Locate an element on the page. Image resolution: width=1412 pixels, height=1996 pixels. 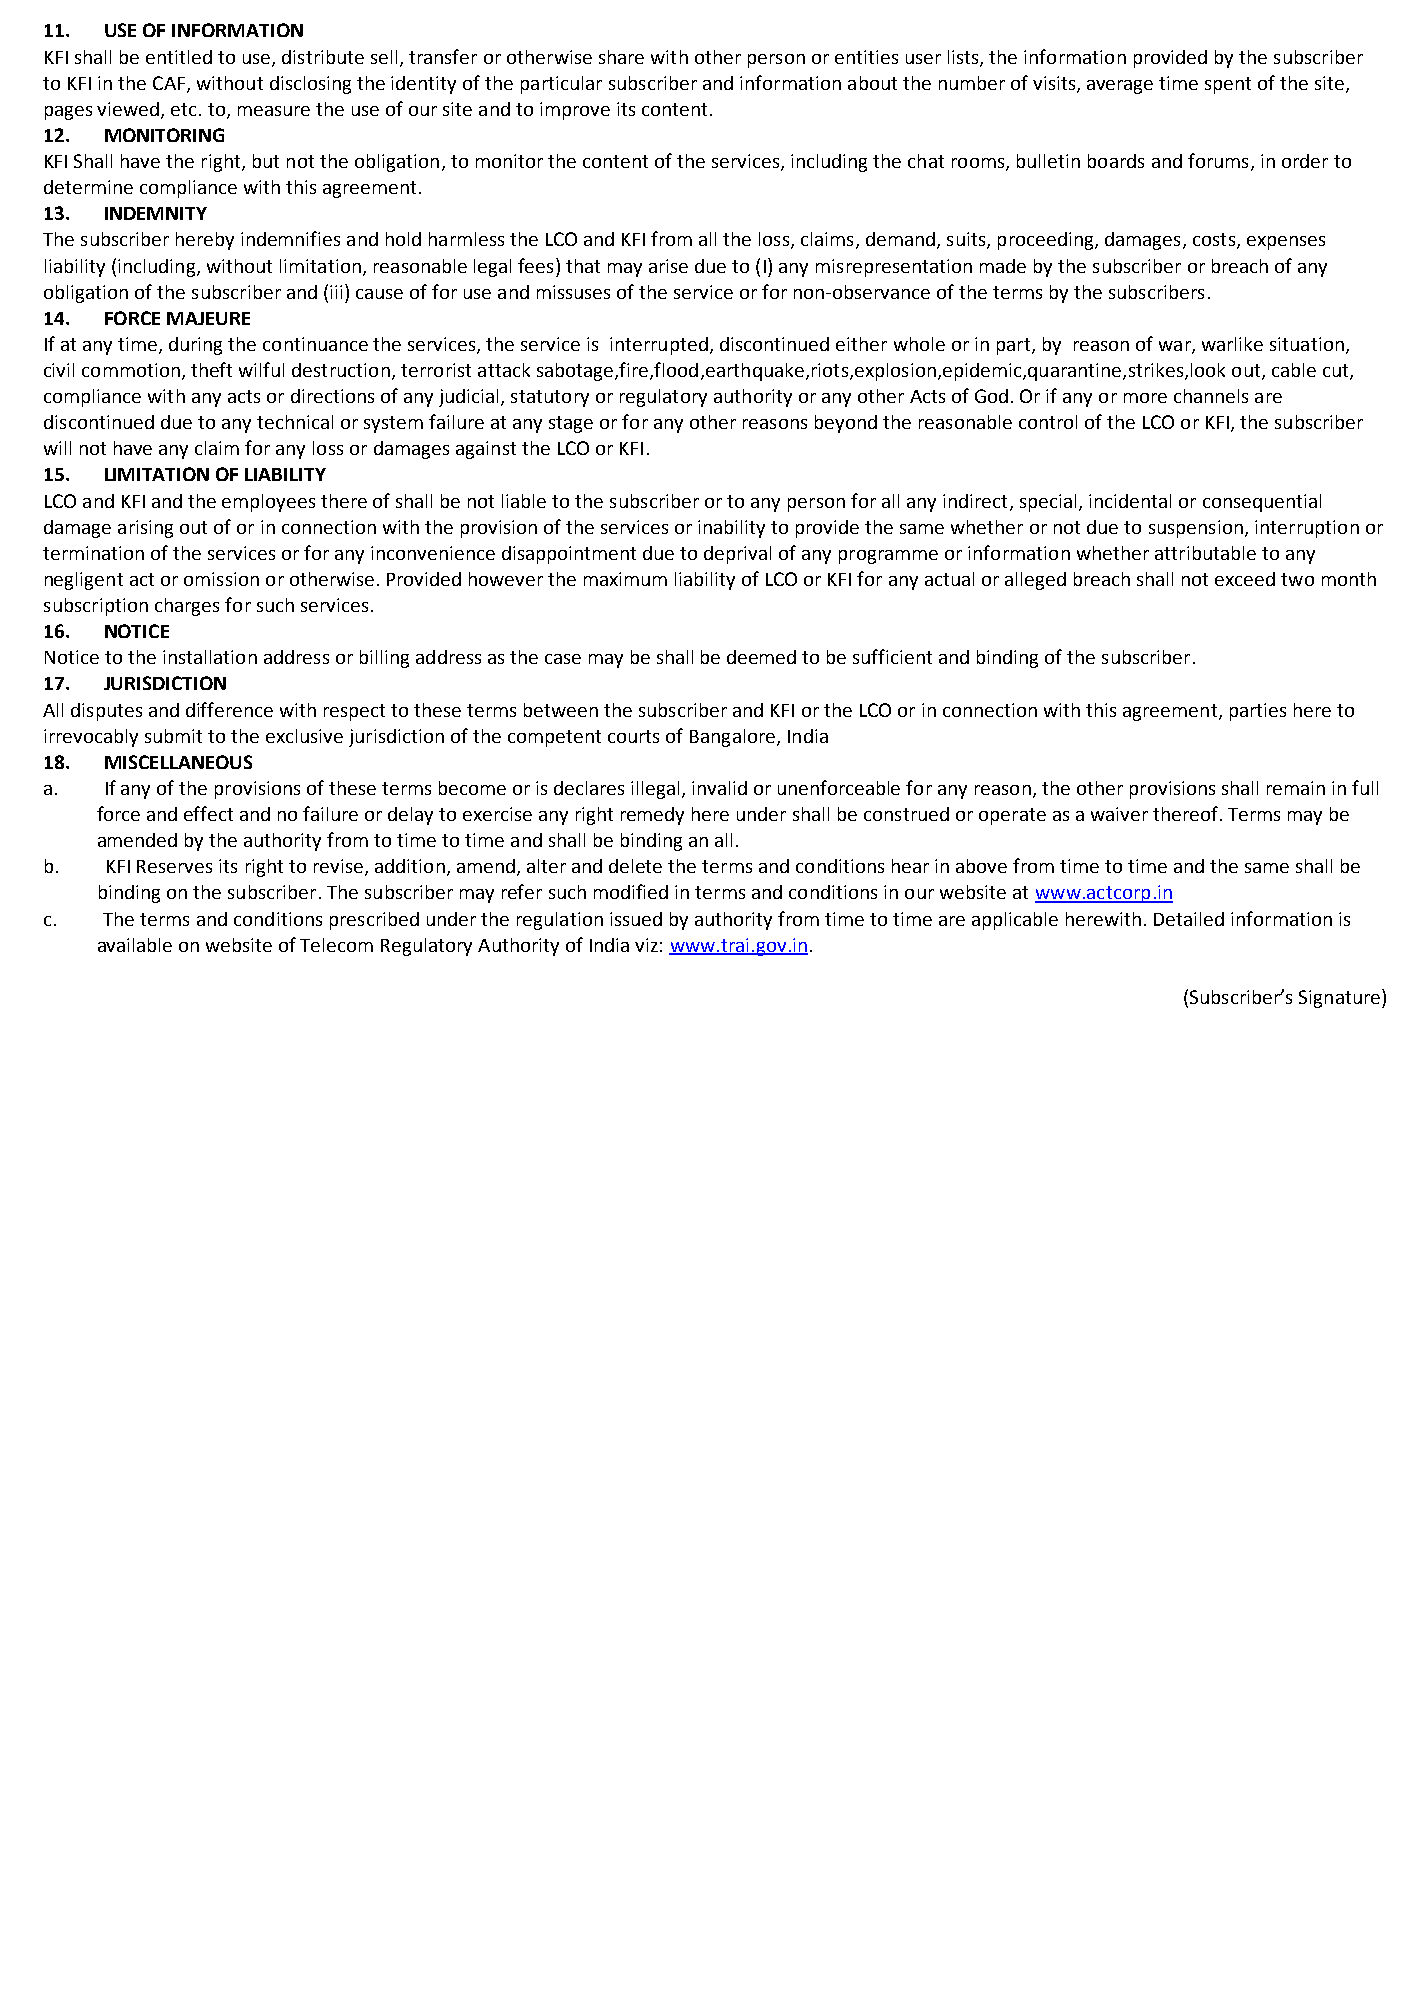
channels is located at coordinates (1211, 396).
